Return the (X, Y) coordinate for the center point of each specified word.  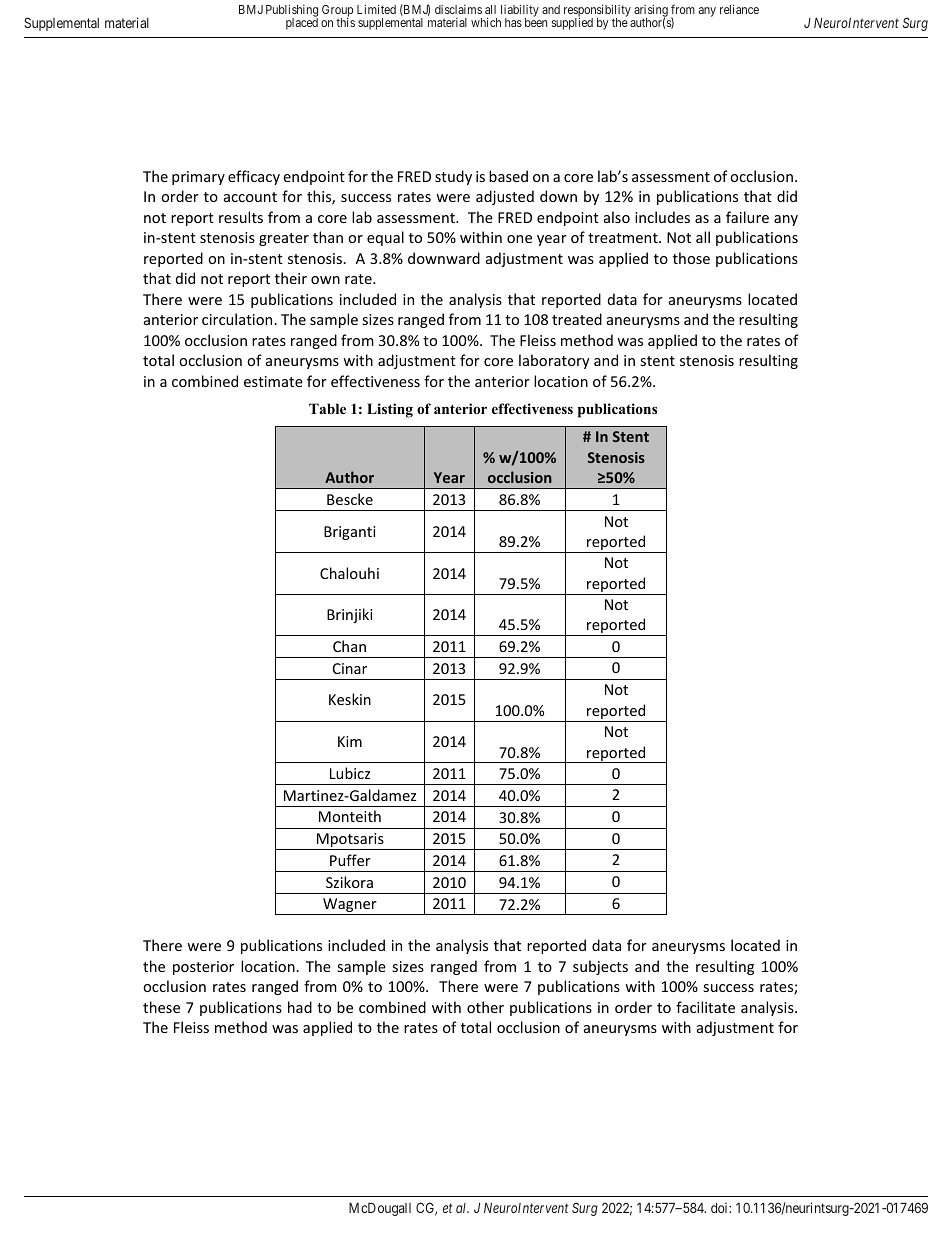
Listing (390, 410)
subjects (600, 967)
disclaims (458, 9)
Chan (349, 646)
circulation (238, 319)
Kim (350, 741)
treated (577, 319)
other (485, 1007)
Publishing (292, 12)
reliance (739, 9)
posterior (203, 968)
